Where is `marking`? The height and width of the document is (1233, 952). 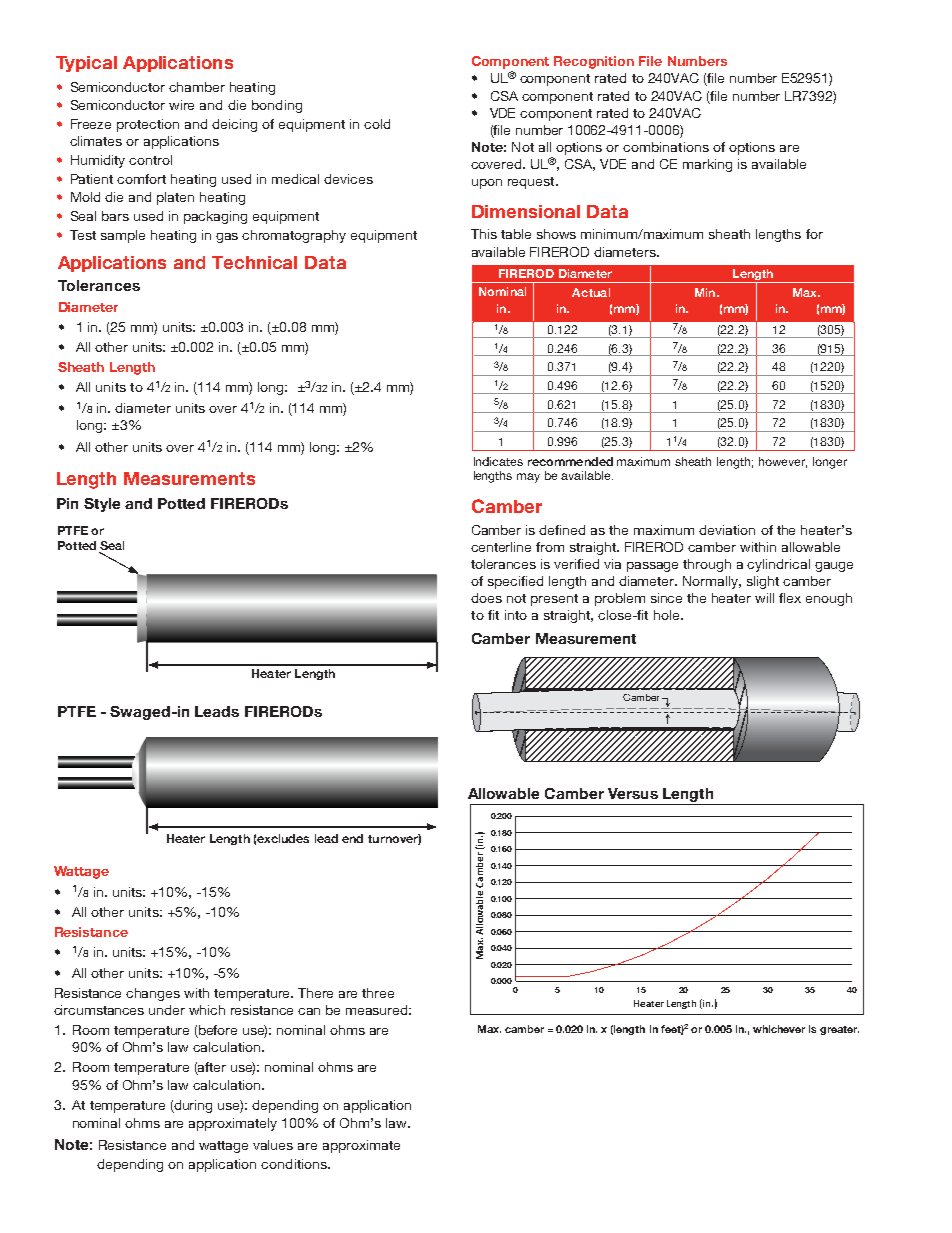
marking is located at coordinates (707, 165).
